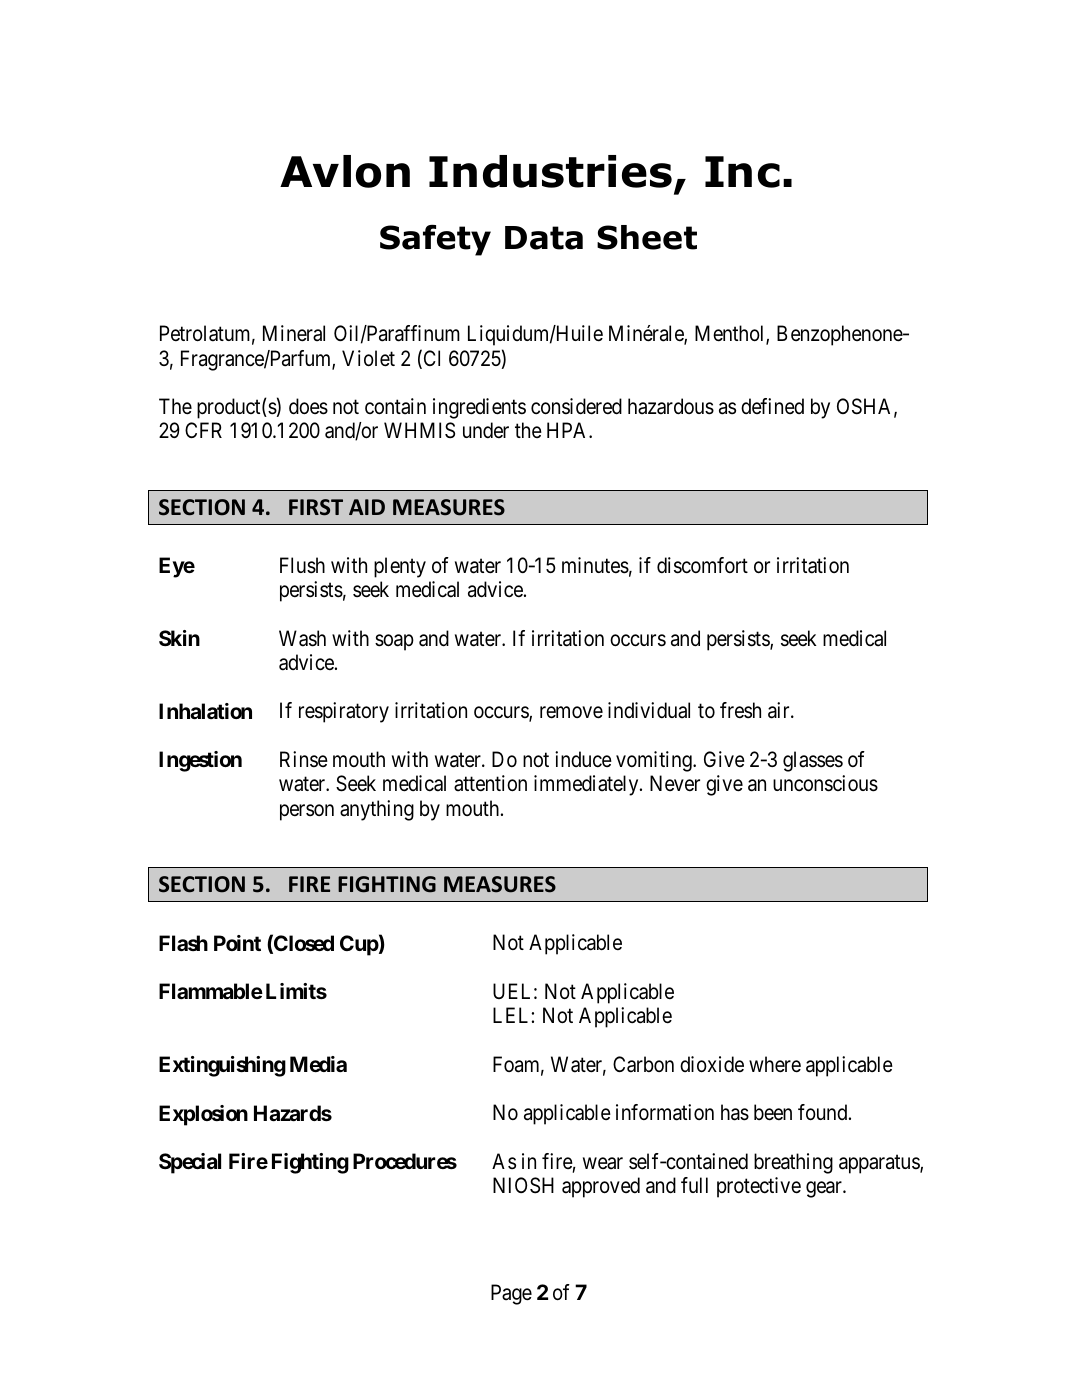 The width and height of the image is (1076, 1393). I want to click on Page, so click(511, 1294).
